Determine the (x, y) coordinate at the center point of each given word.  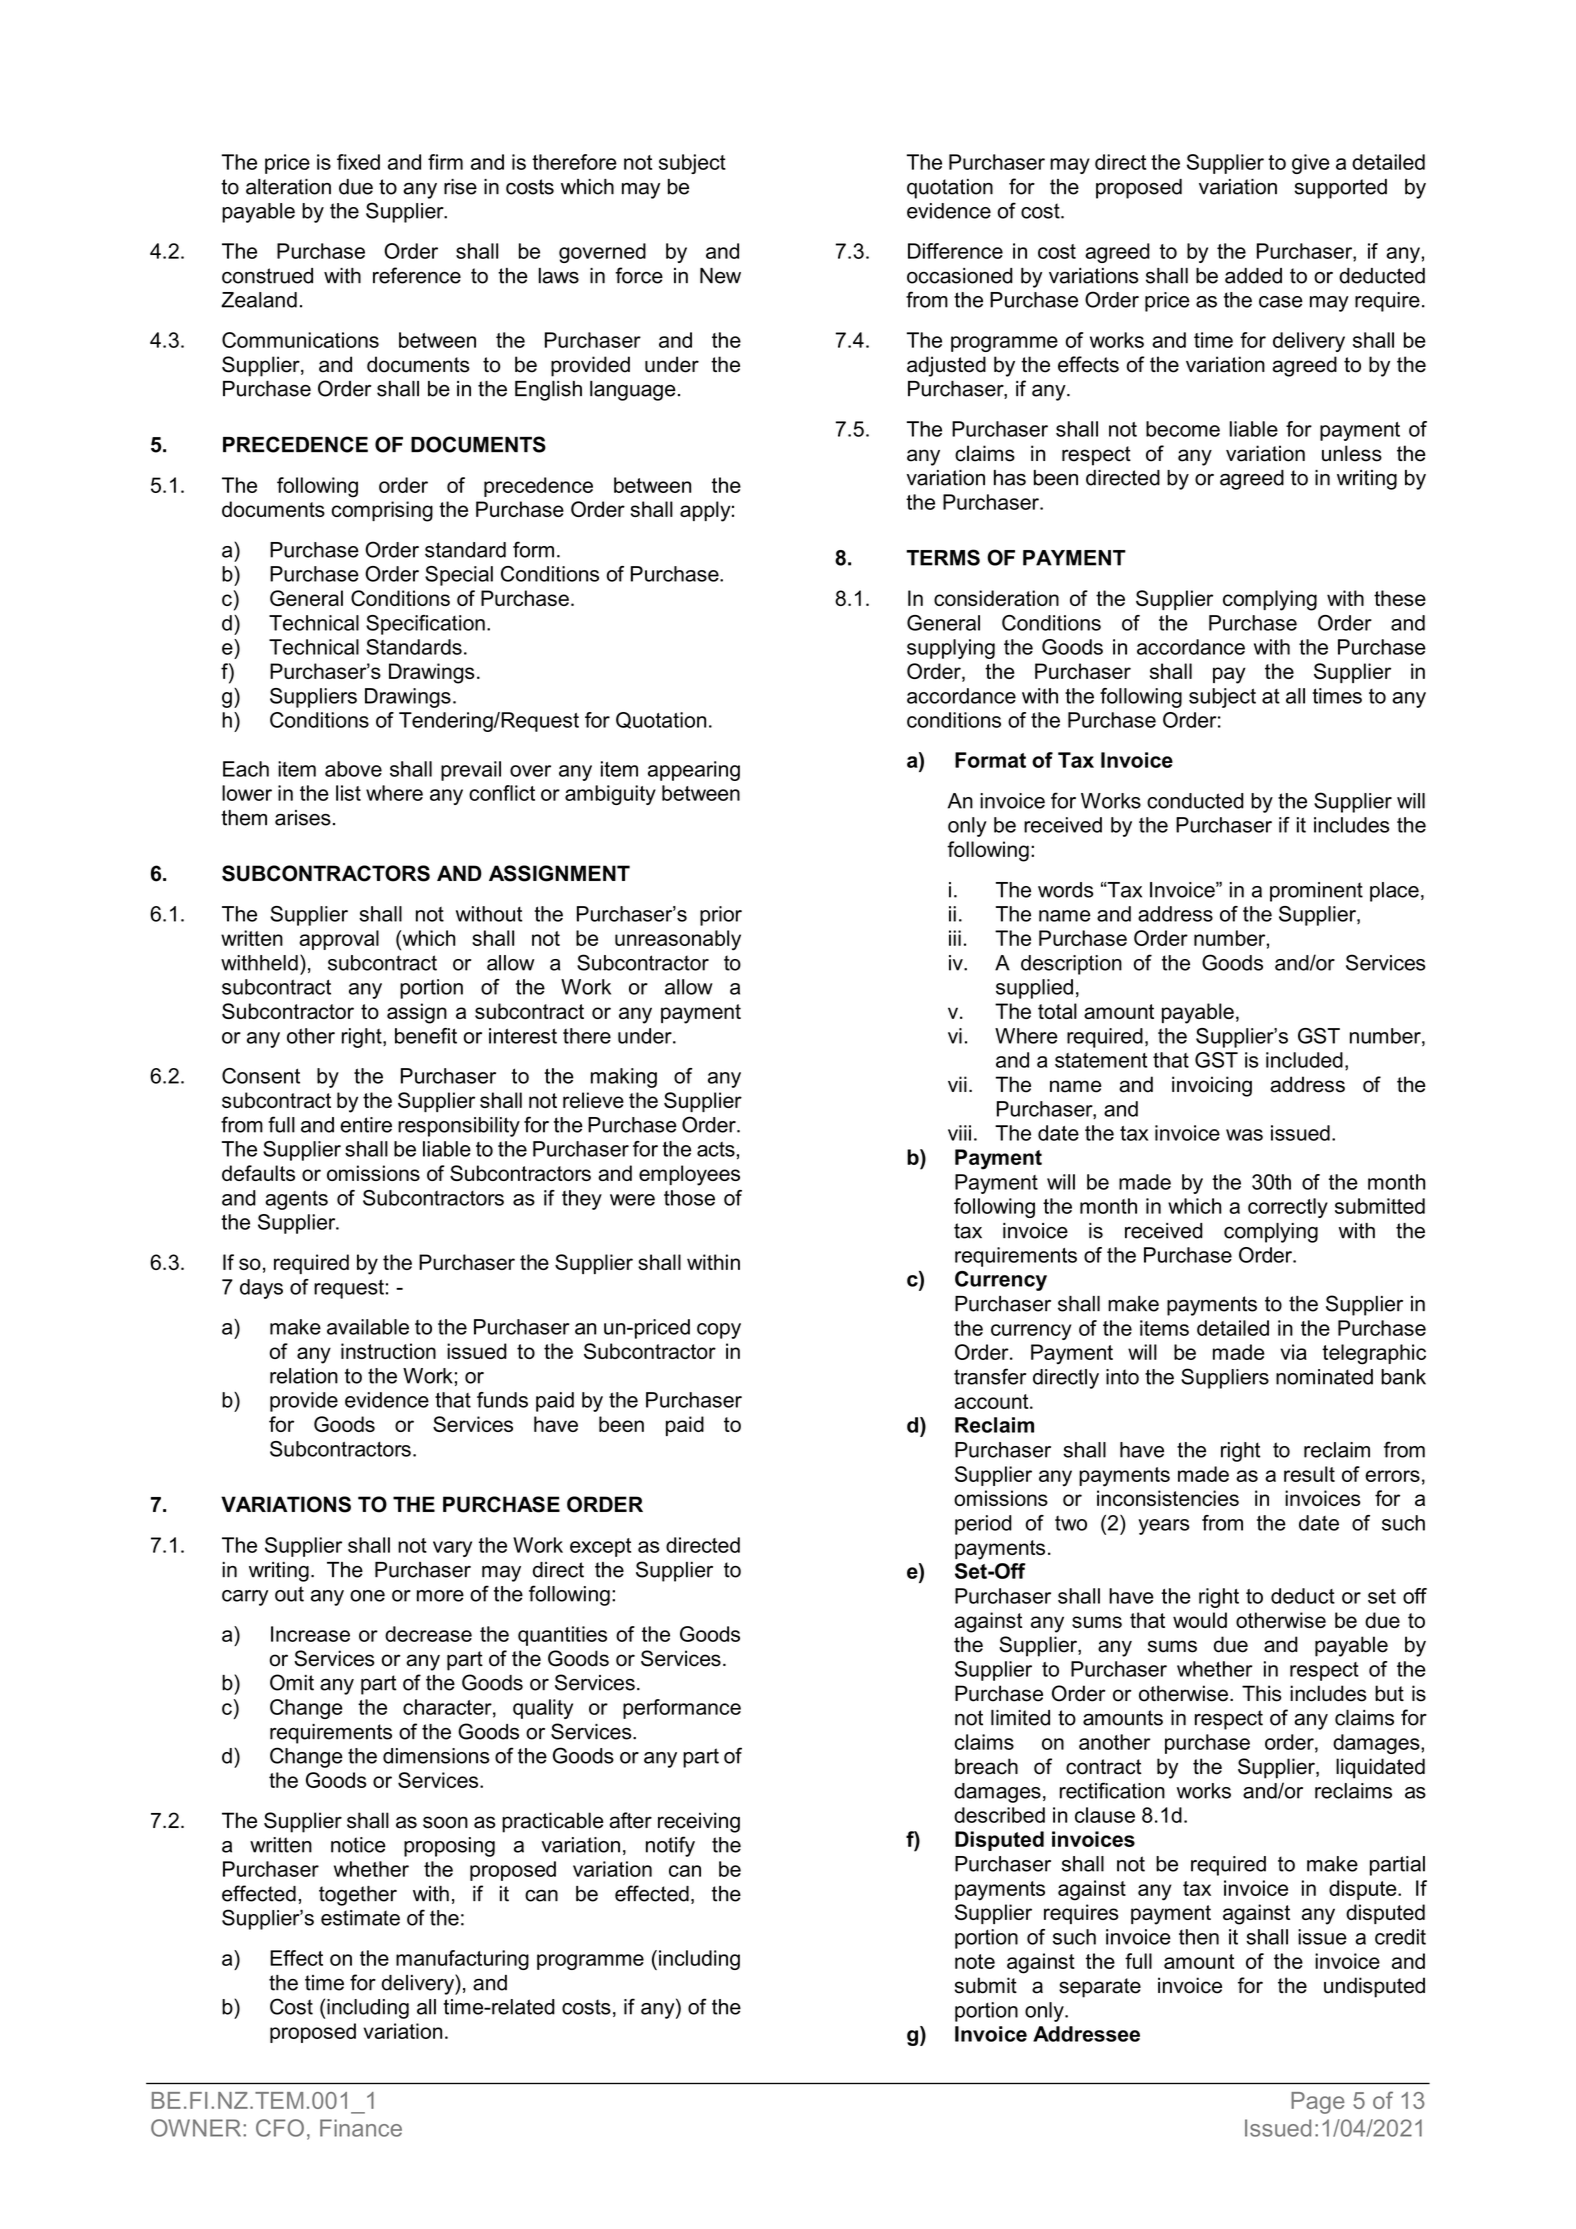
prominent (1316, 892)
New (720, 276)
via (1293, 1352)
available (368, 1327)
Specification (425, 625)
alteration (288, 187)
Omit (292, 1682)
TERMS (943, 557)
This (1262, 1693)
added (1253, 276)
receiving (699, 1822)
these (1400, 598)
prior (721, 916)
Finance (361, 2128)
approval (339, 940)
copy (719, 1331)
